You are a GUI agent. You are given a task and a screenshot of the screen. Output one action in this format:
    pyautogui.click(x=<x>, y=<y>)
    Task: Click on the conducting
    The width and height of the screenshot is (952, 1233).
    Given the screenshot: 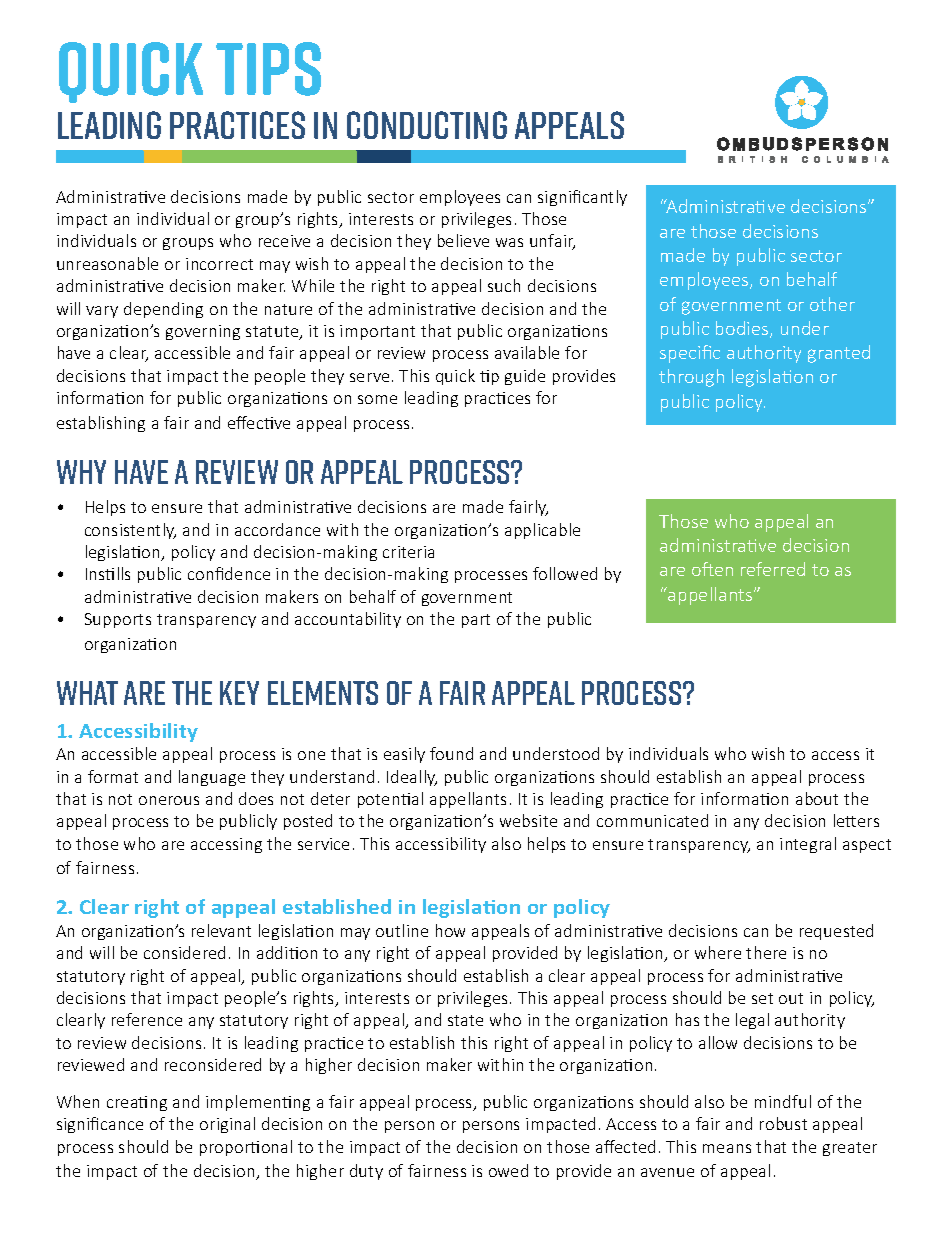 What is the action you would take?
    pyautogui.click(x=427, y=125)
